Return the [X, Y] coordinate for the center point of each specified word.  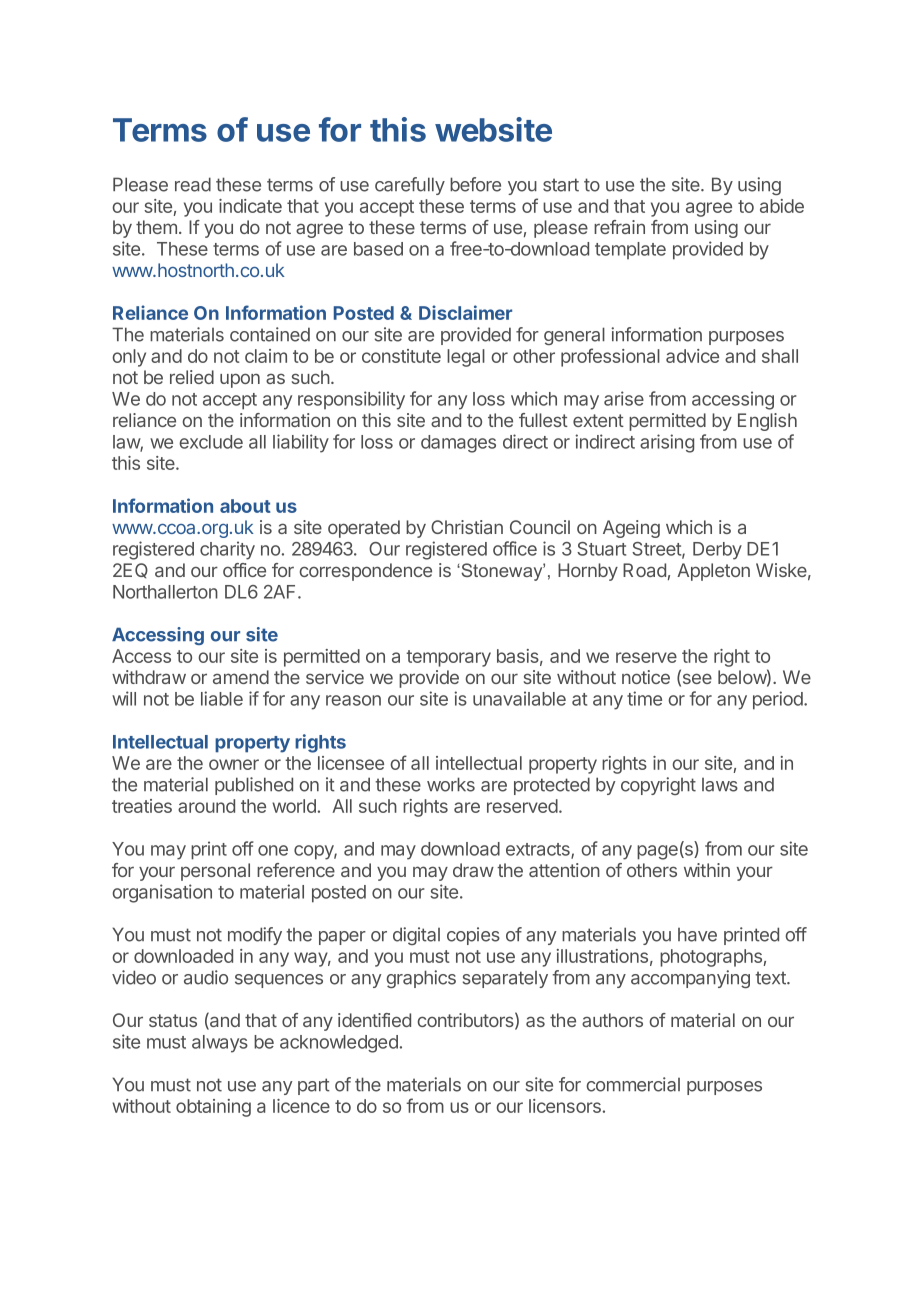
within [707, 870]
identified [374, 1020]
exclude [211, 442]
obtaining [213, 1108]
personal [215, 872]
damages [458, 444]
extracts [539, 850]
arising [667, 443]
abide [782, 206]
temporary [448, 658]
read [193, 184]
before [475, 184]
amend [241, 677]
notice [646, 677]
